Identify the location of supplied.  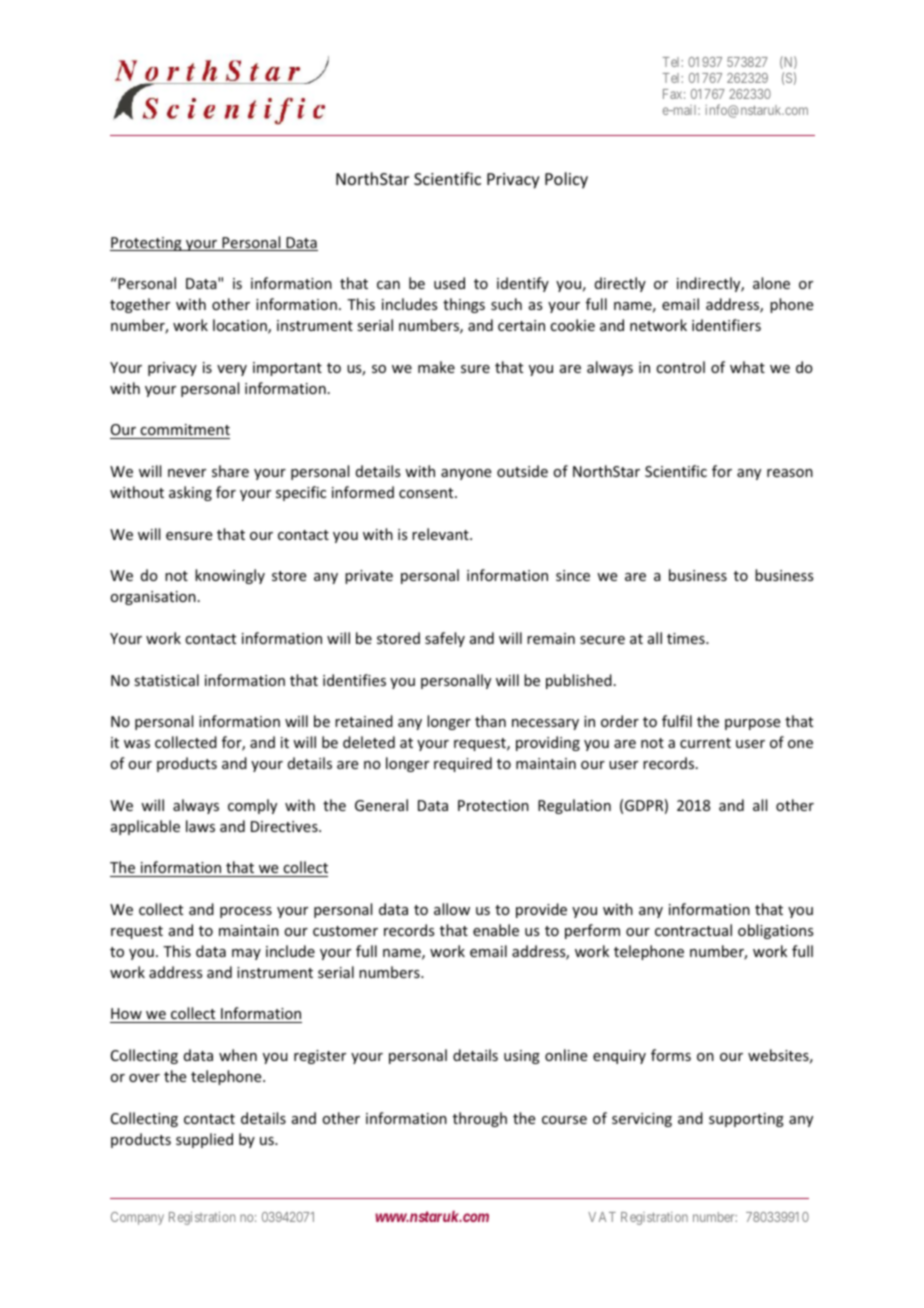
(204, 1140).
